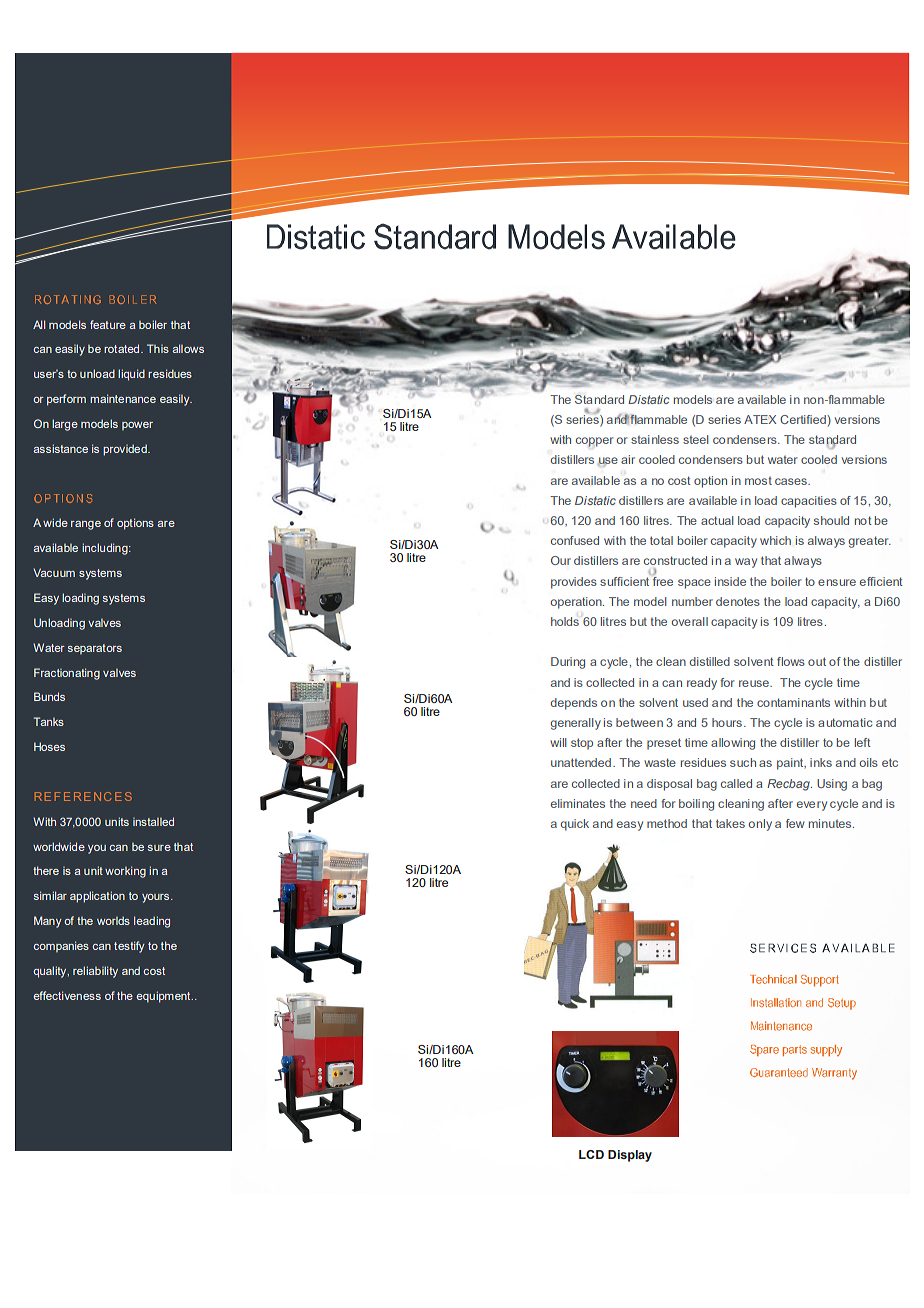 The width and height of the image is (924, 1308). Describe the element at coordinates (158, 348) in the image. I see `This` at that location.
